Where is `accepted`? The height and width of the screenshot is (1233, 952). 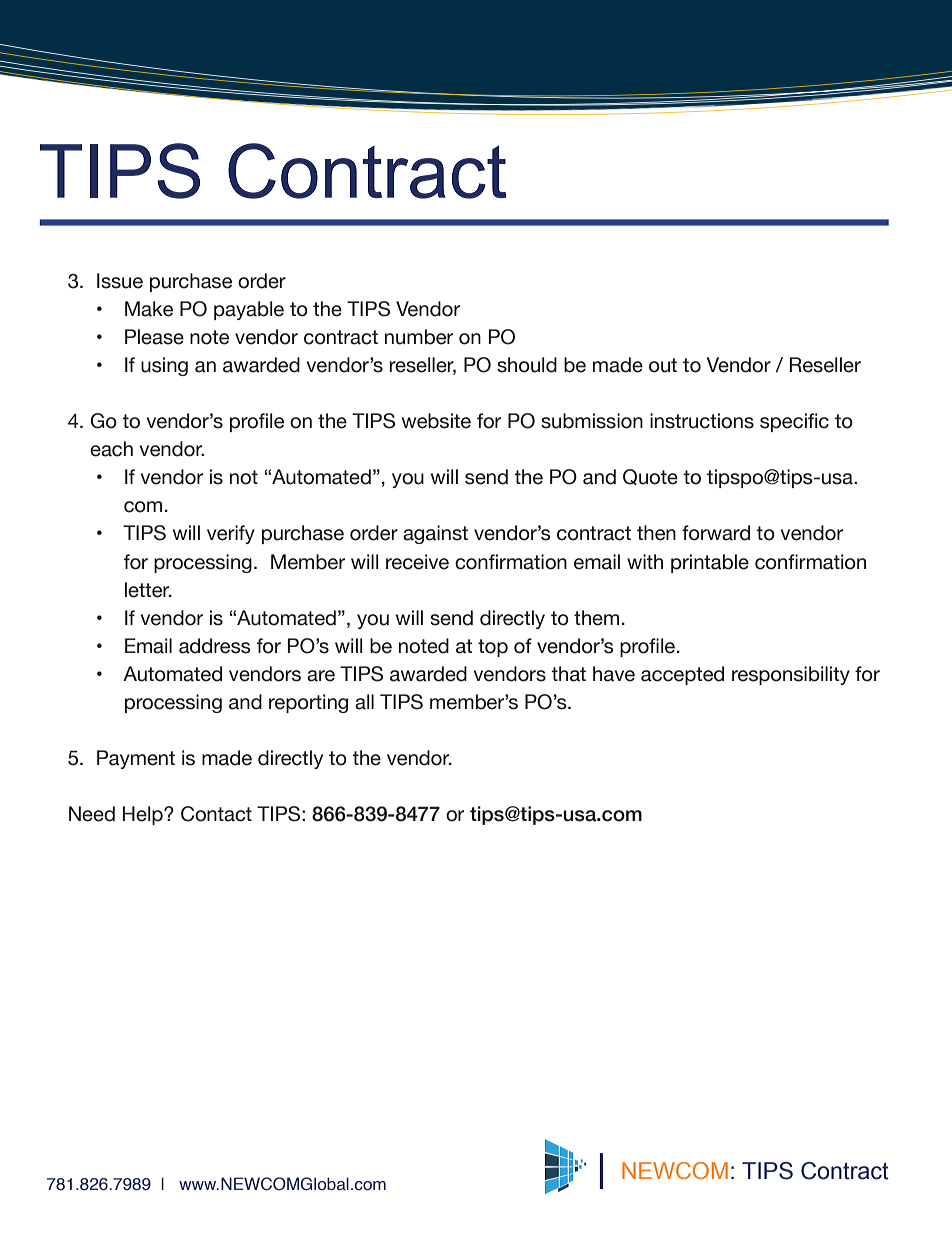 accepted is located at coordinates (682, 675).
